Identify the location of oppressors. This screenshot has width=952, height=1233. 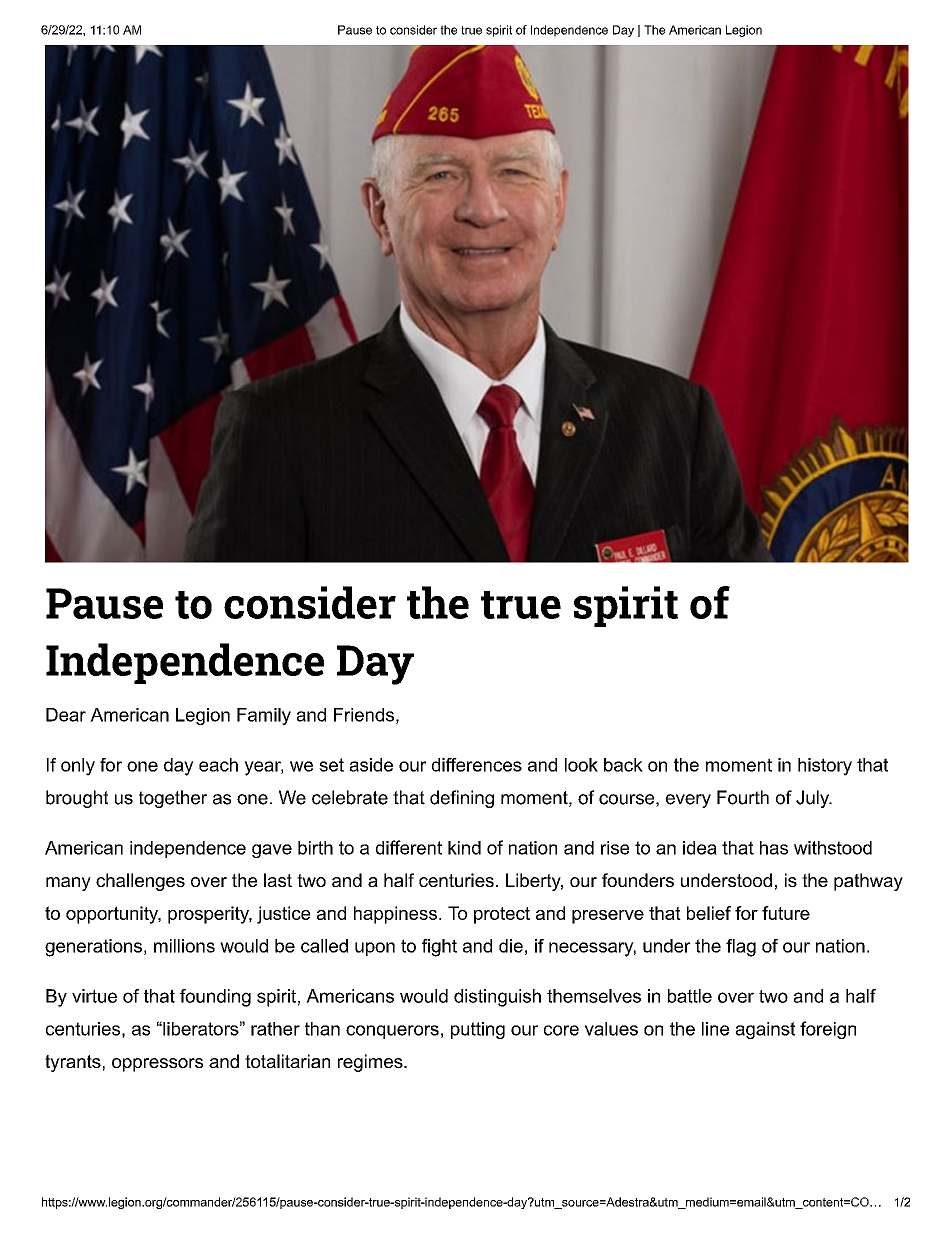
(157, 1065).
